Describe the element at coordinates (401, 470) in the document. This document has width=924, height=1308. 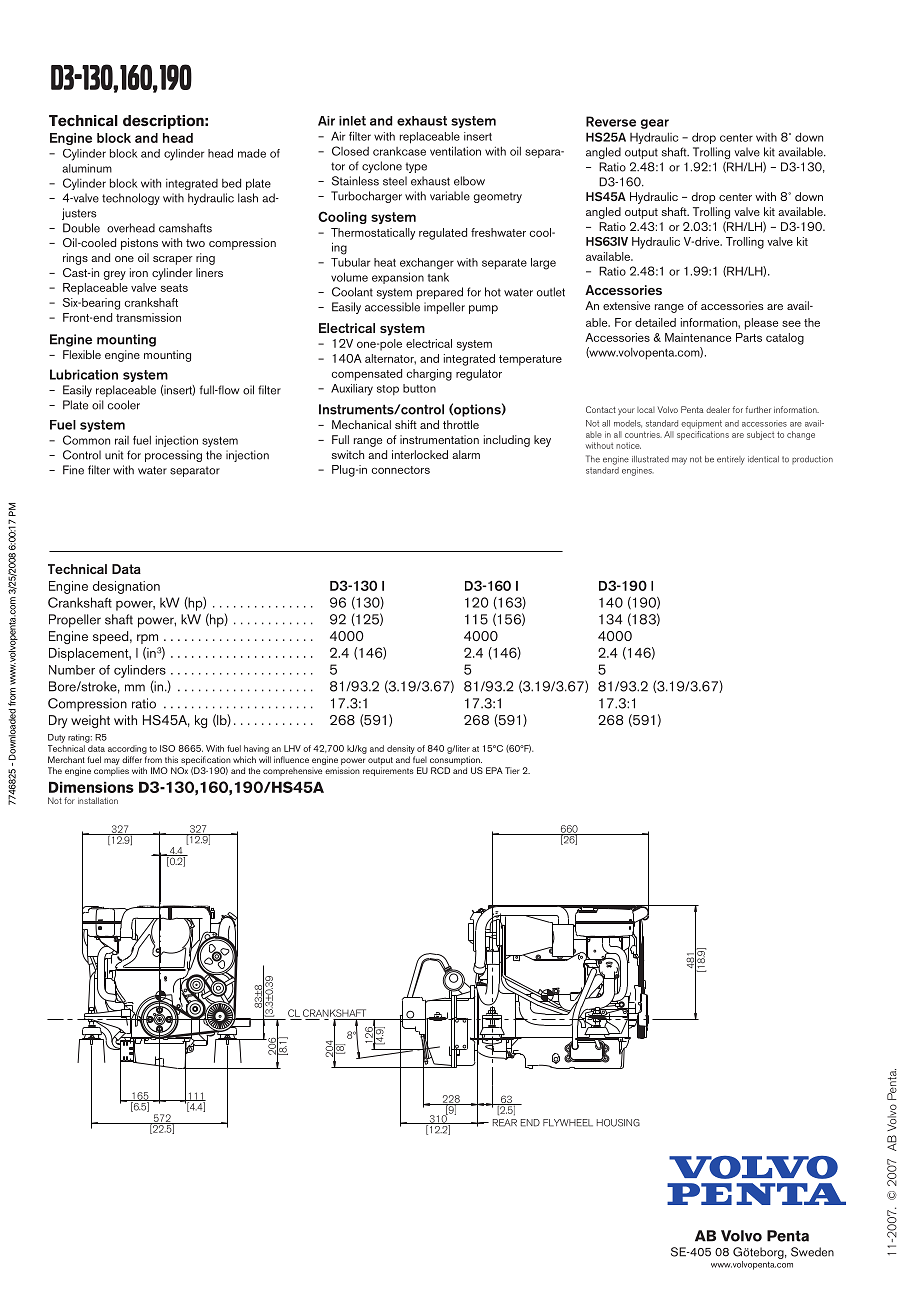
I see `connectors` at that location.
